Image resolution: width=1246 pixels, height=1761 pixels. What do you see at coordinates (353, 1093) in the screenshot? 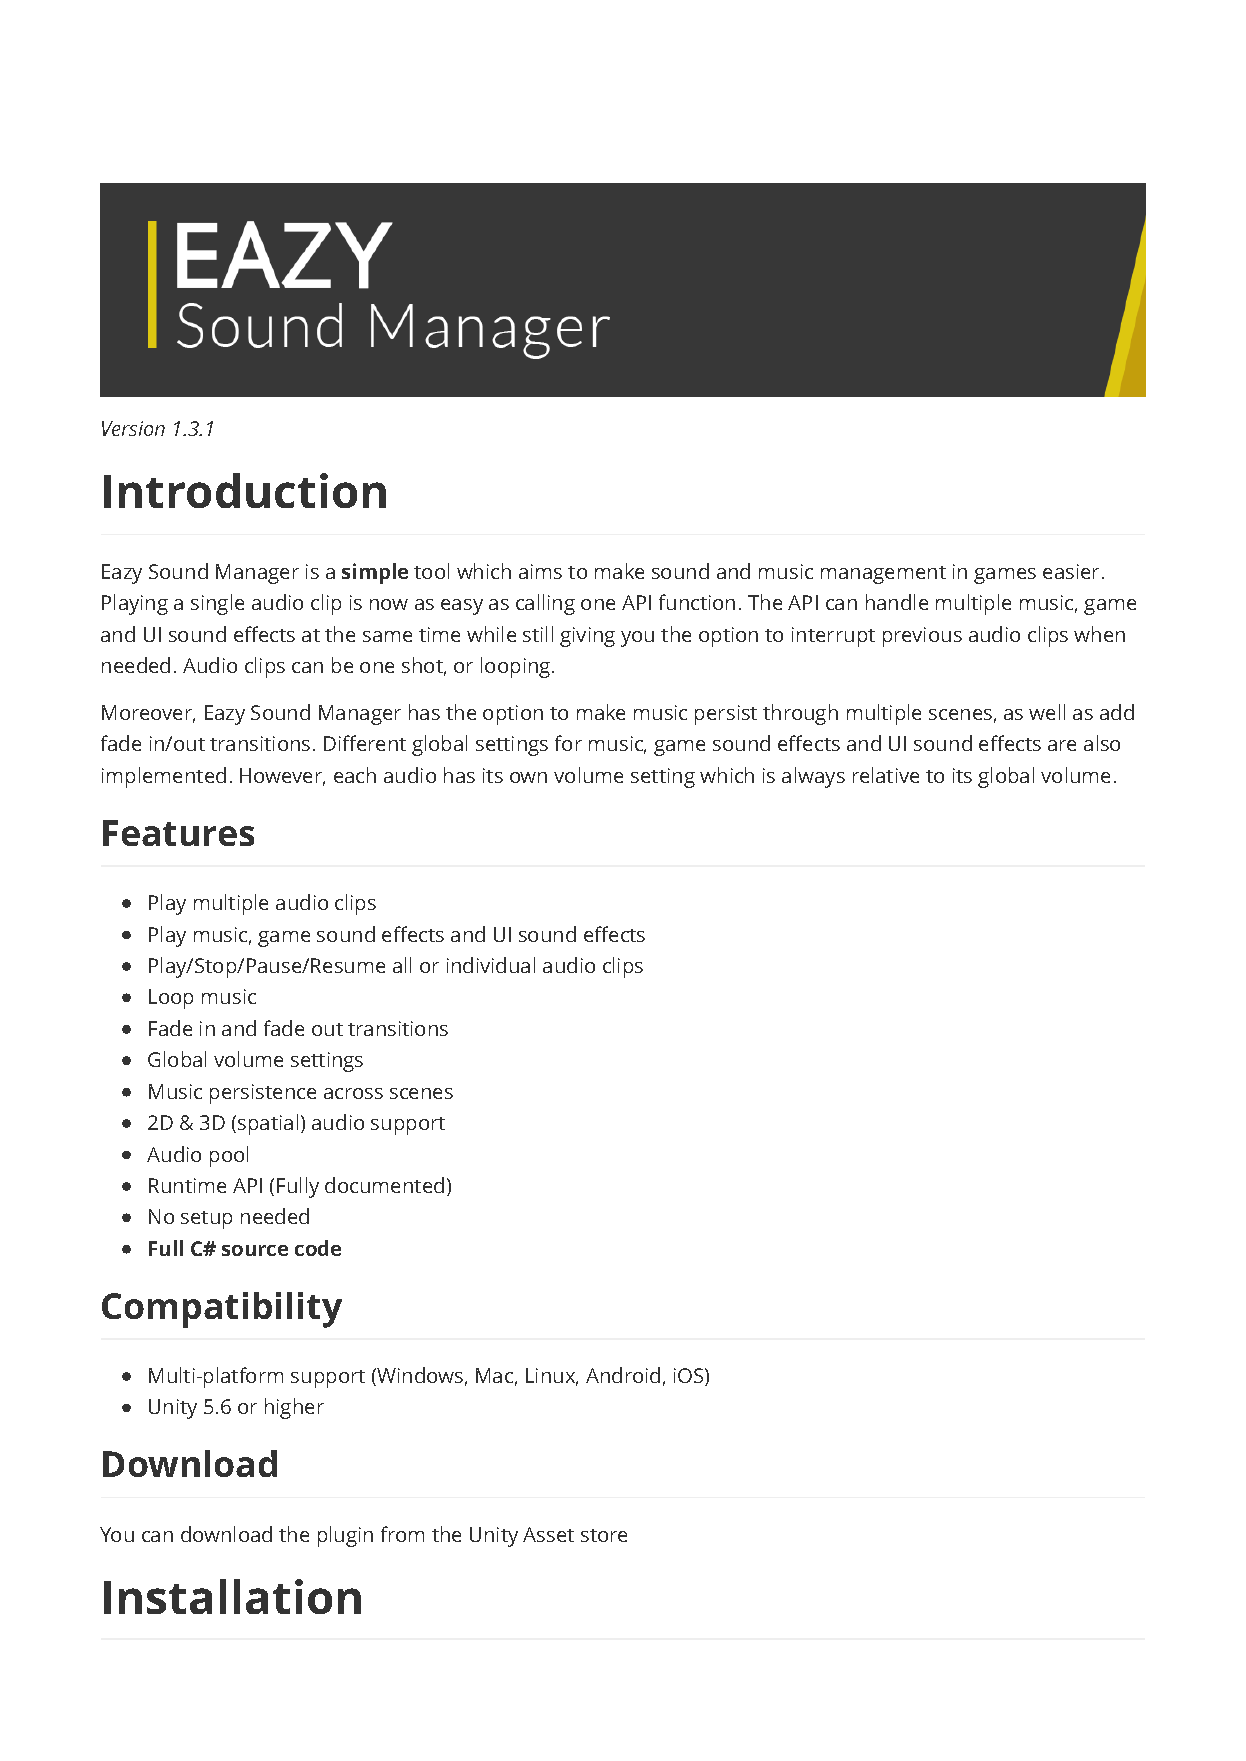
I see `across` at bounding box center [353, 1093].
